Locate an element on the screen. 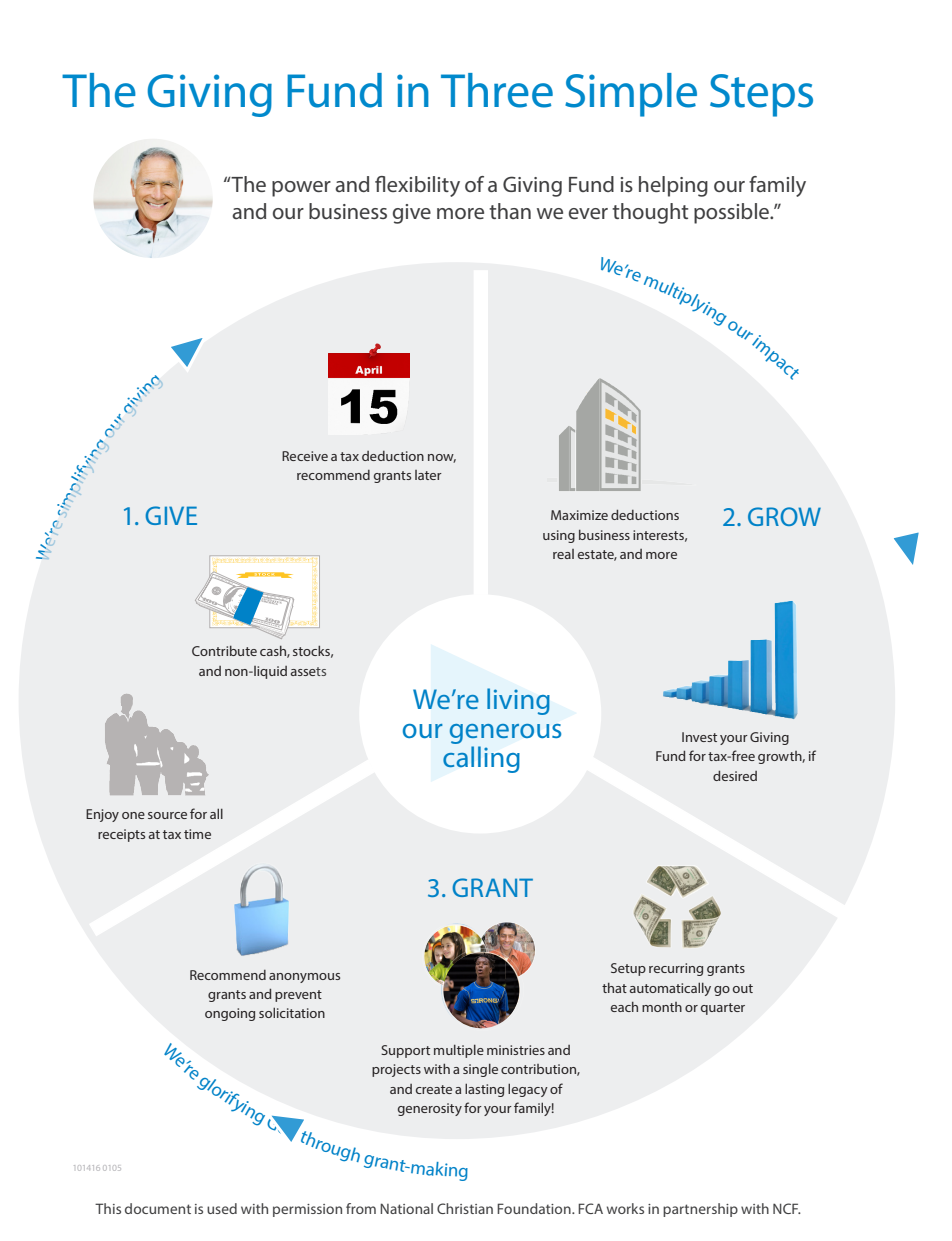  Simple is located at coordinates (631, 95).
